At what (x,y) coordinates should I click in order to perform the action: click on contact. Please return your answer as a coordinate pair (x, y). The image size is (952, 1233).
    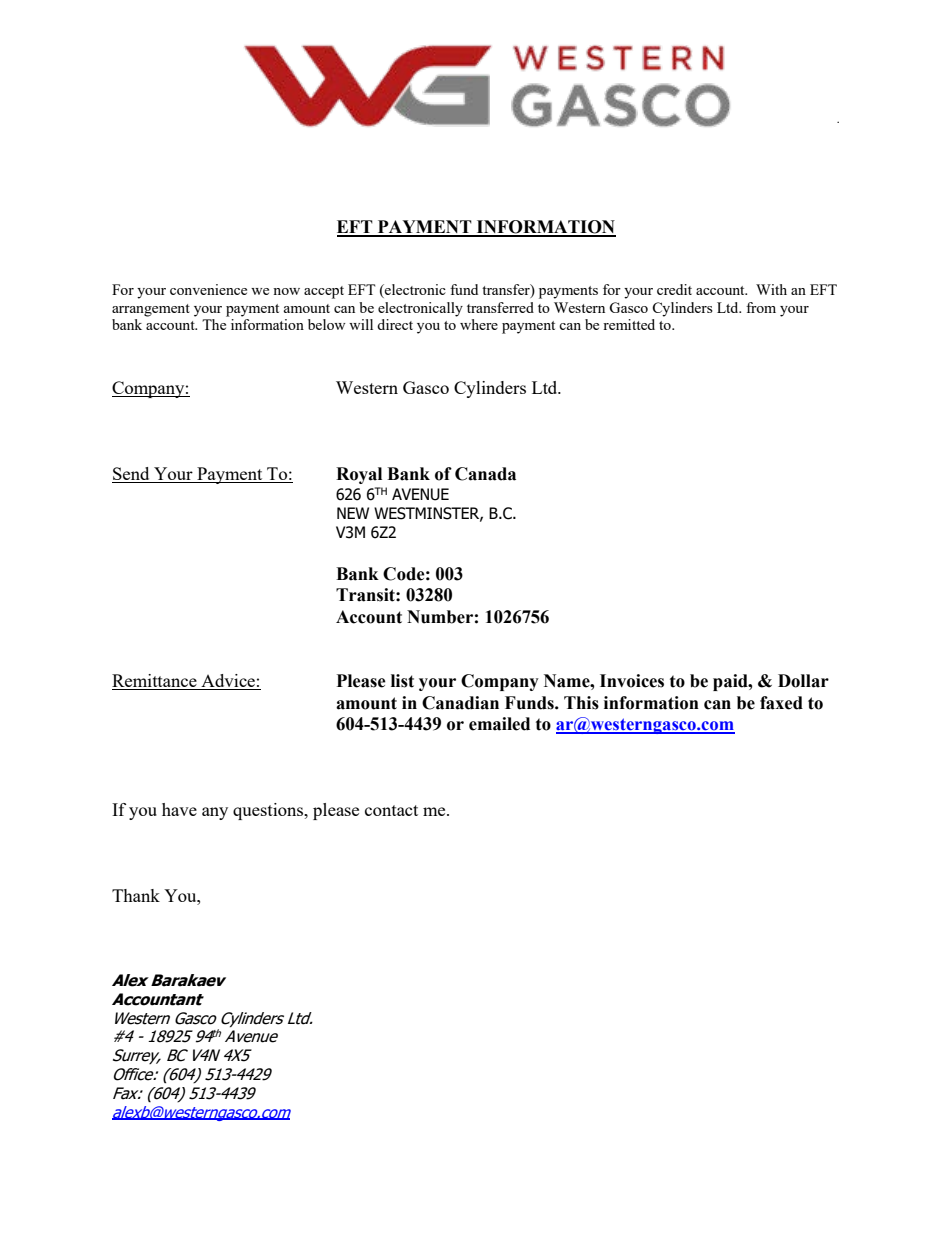
    Looking at the image, I should click on (391, 810).
